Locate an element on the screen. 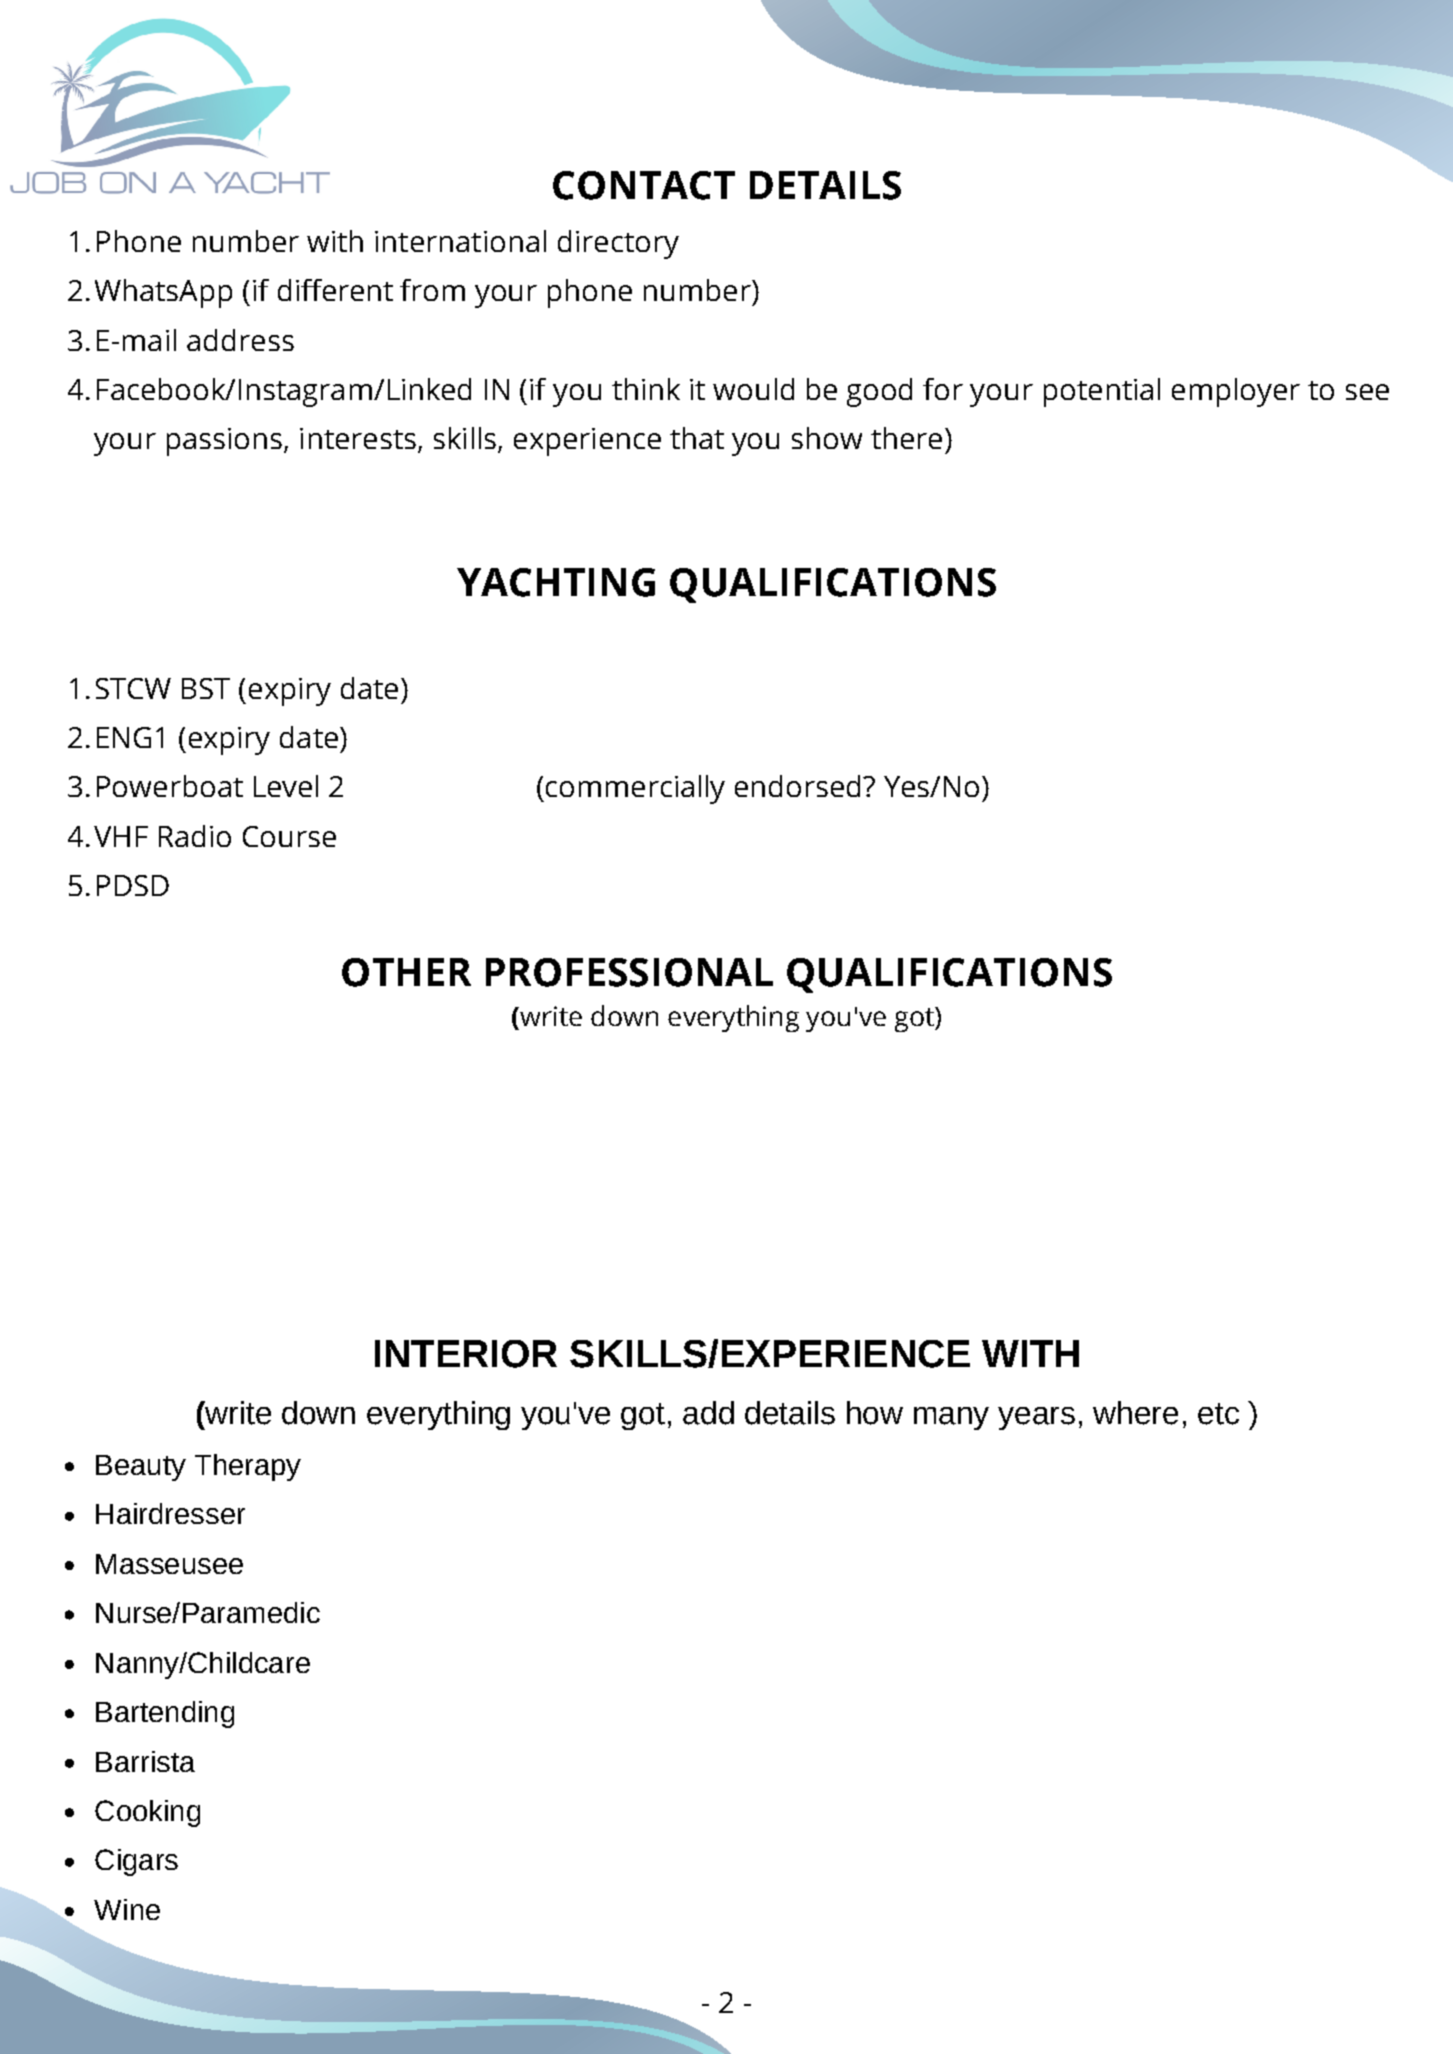 Image resolution: width=1453 pixels, height=2054 pixels. INTERIOR is located at coordinates (466, 1354).
